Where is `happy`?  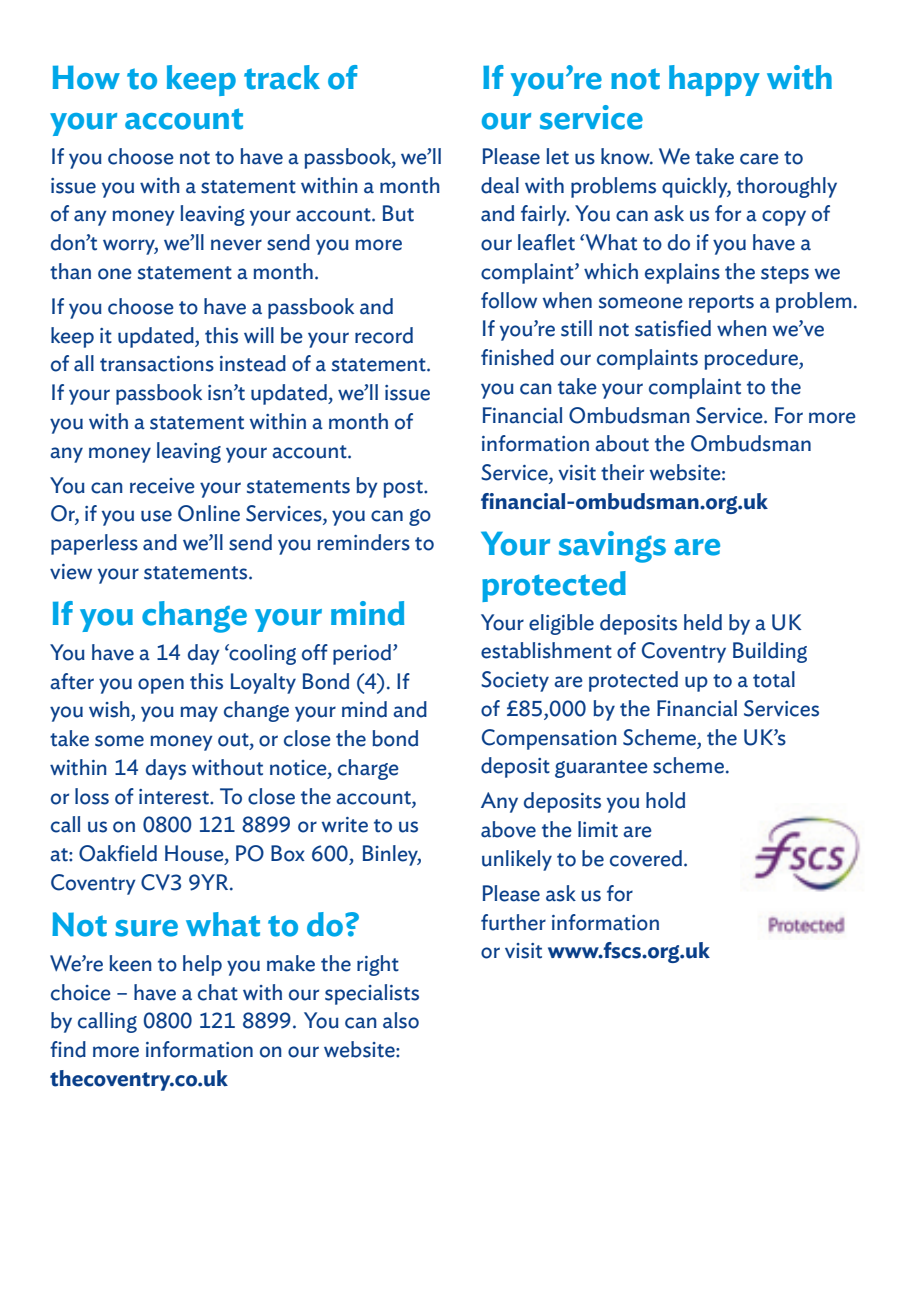
happy is located at coordinates (714, 80).
